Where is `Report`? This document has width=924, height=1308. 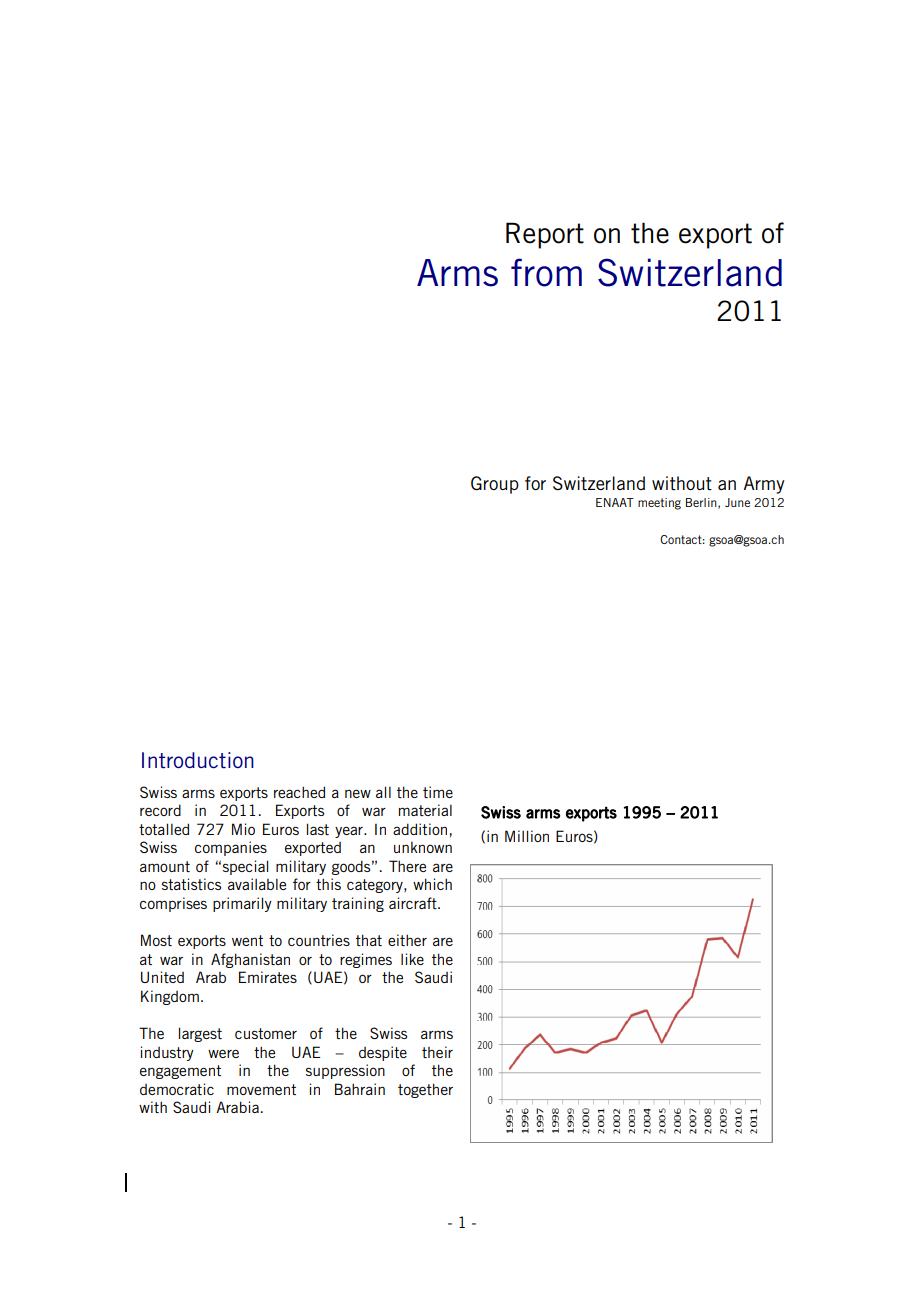
Report is located at coordinates (545, 235).
